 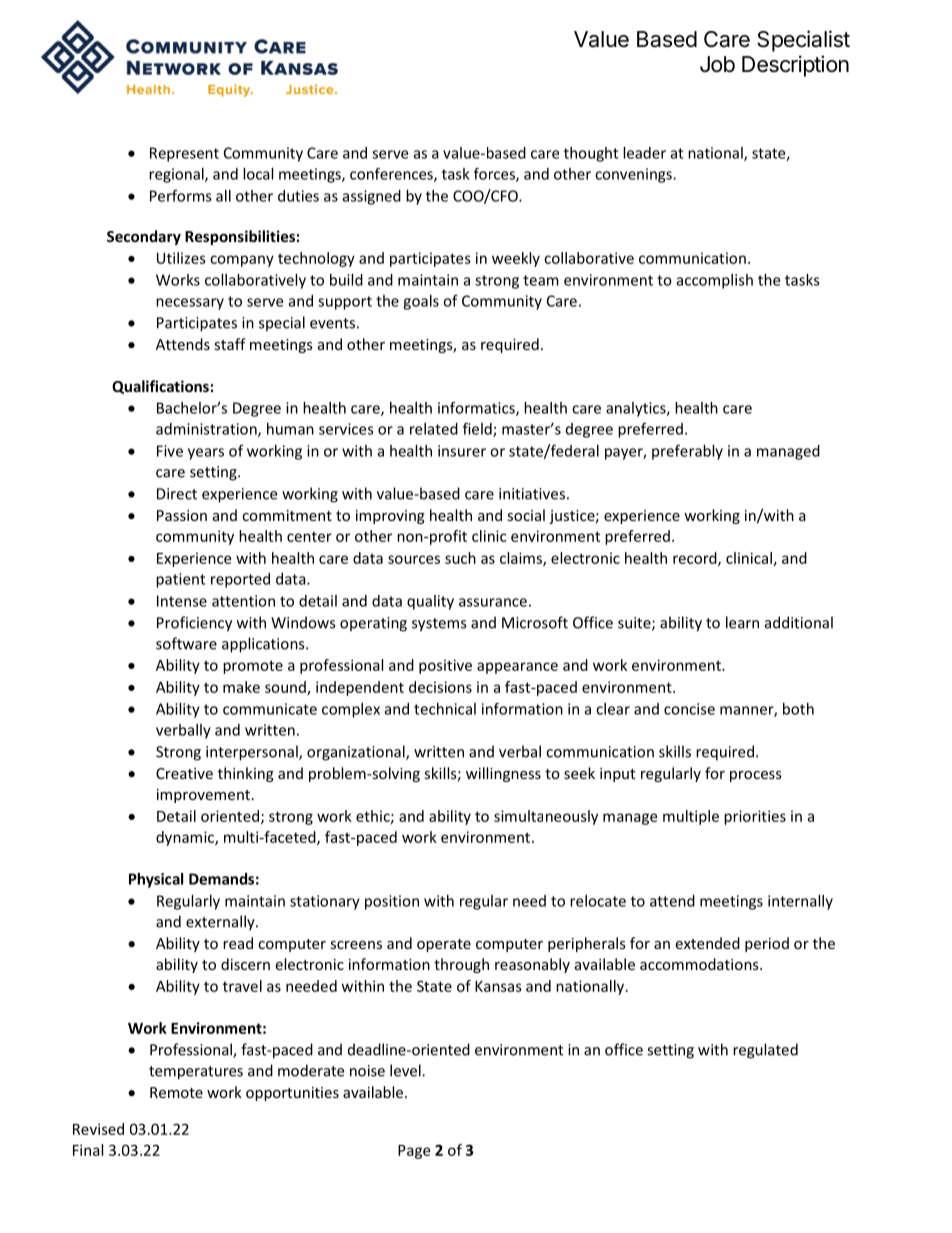 What do you see at coordinates (182, 601) in the screenshot?
I see `Intense` at bounding box center [182, 601].
